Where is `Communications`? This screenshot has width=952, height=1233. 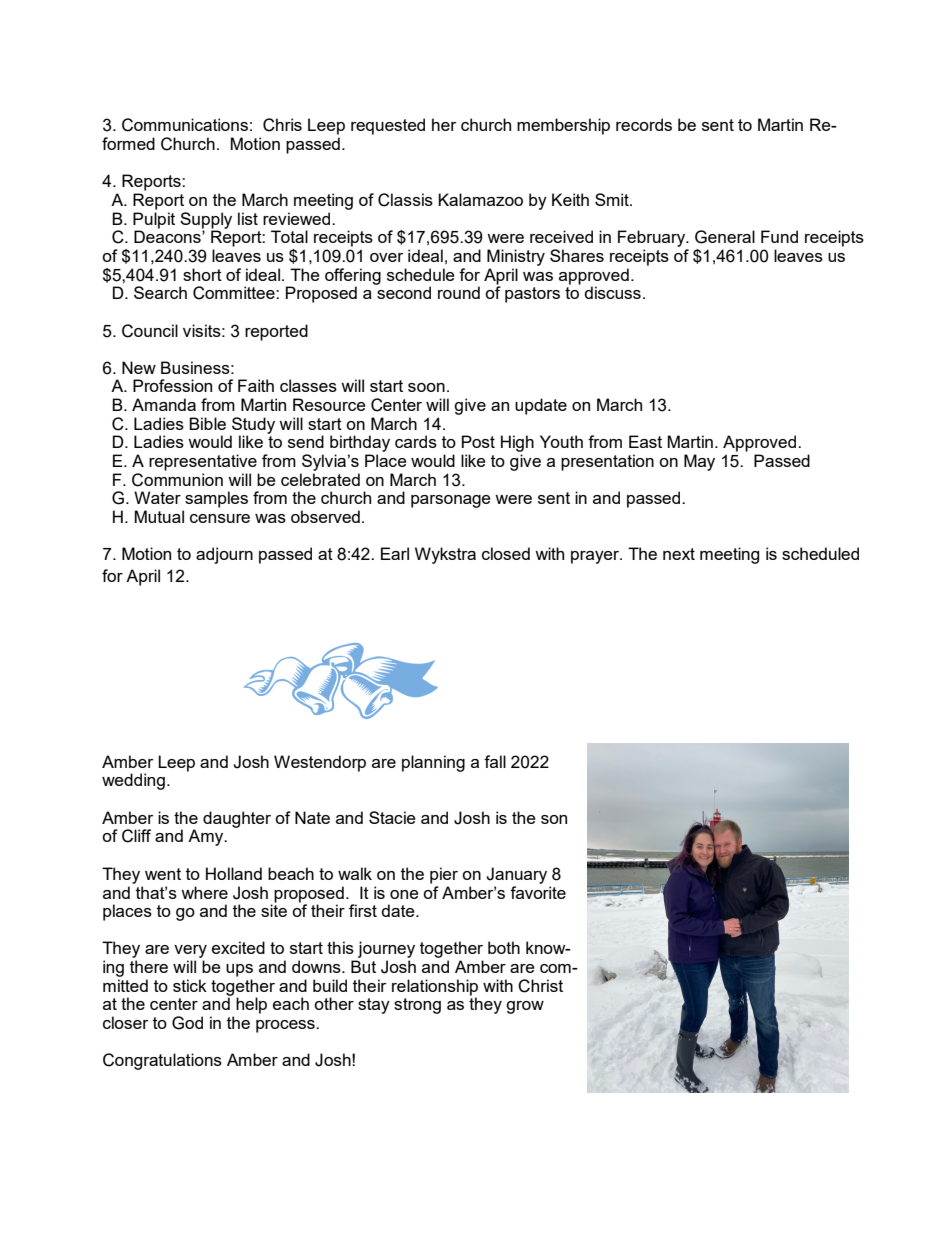
Communications is located at coordinates (185, 125).
